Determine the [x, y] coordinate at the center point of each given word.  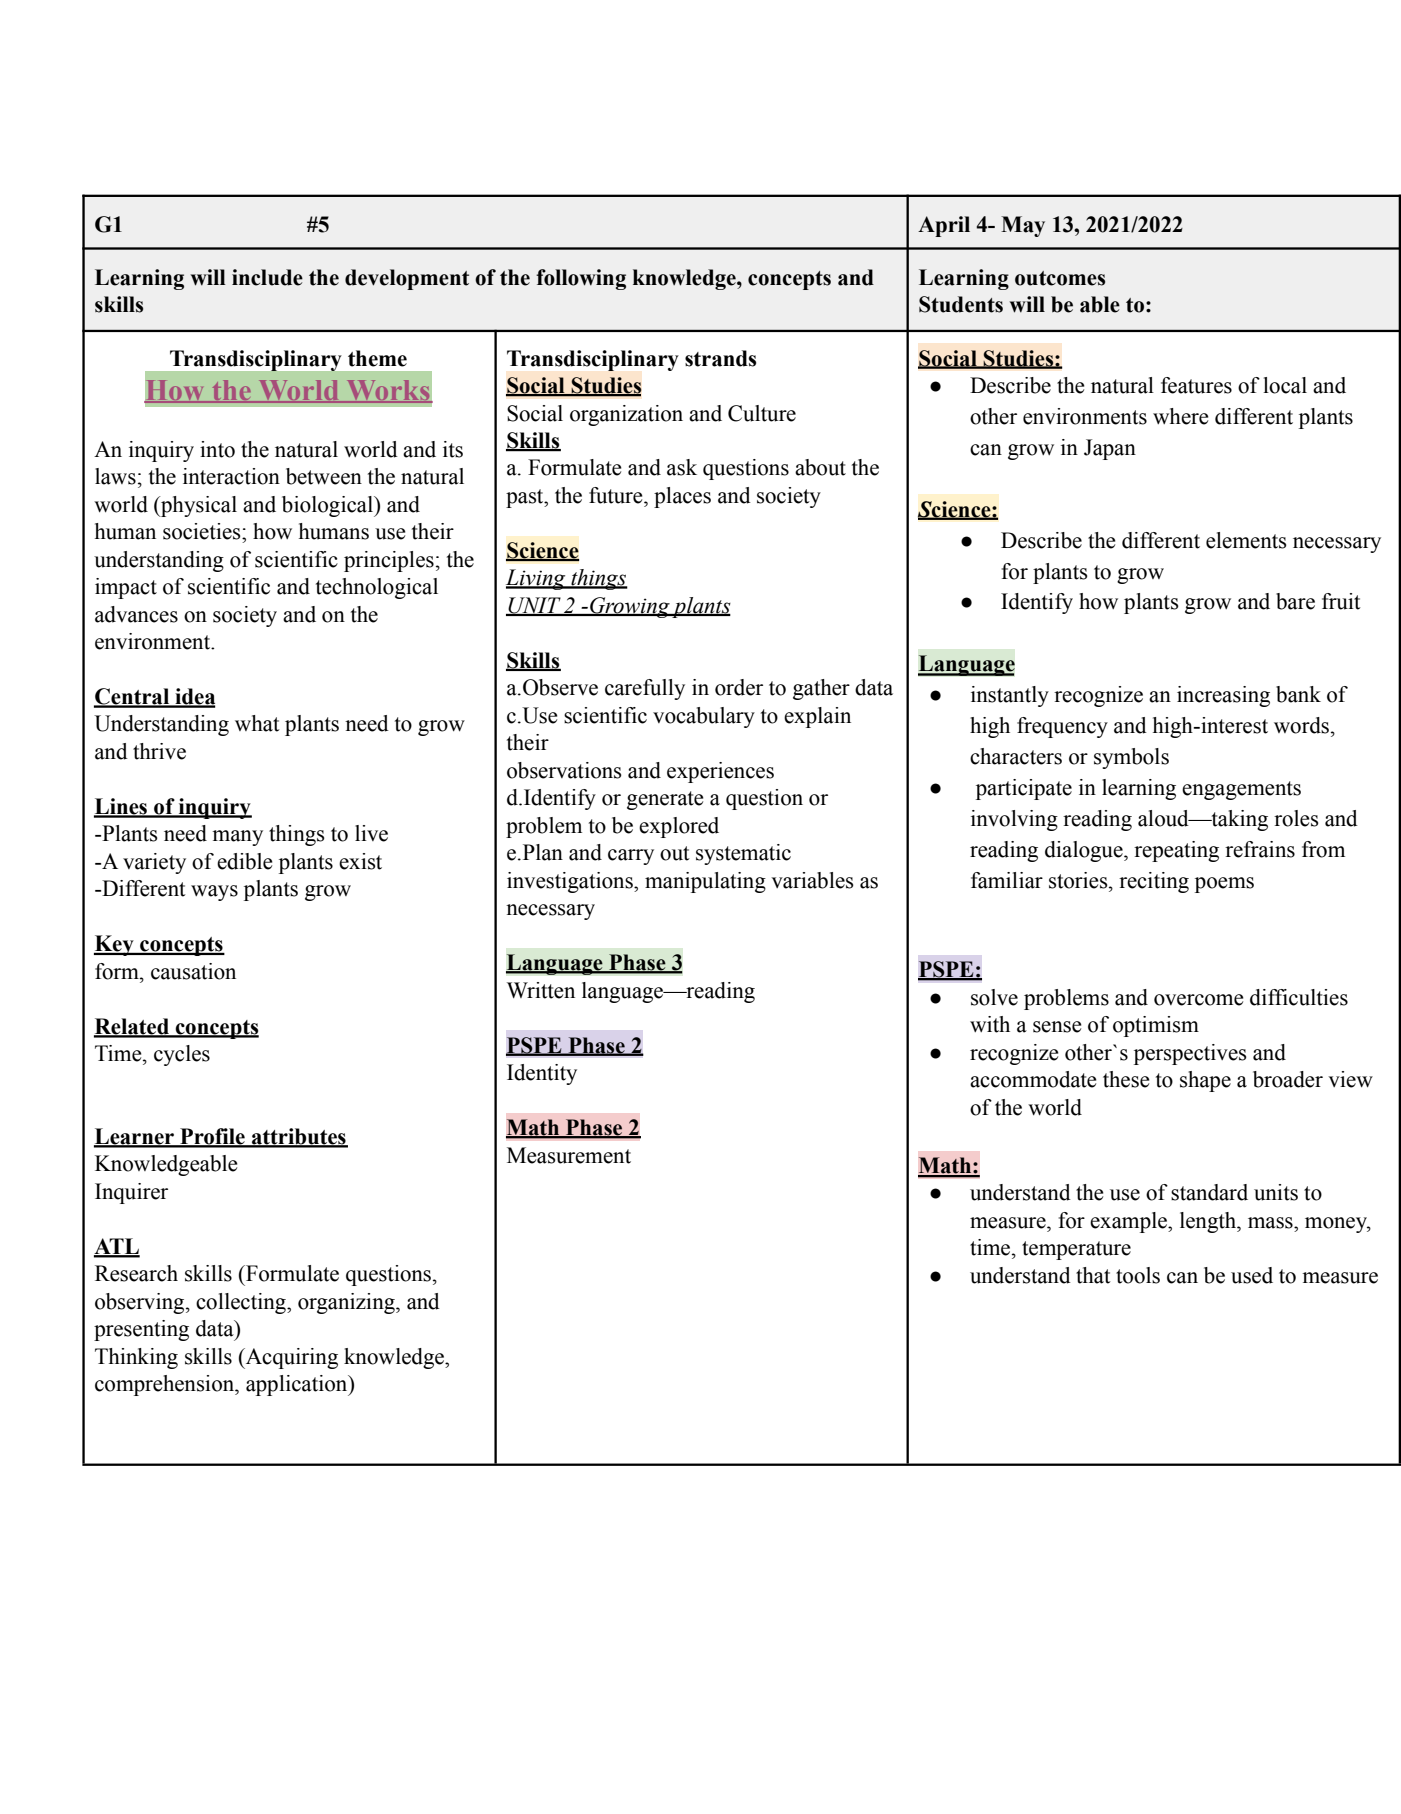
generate [665, 800]
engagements [1241, 790]
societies [203, 531]
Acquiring [290, 1358]
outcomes [1060, 278]
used [1252, 1275]
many [237, 838]
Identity [542, 1074]
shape [1205, 1081]
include [267, 277]
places [682, 497]
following [581, 279]
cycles [182, 1055]
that [1093, 1275]
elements [1246, 540]
